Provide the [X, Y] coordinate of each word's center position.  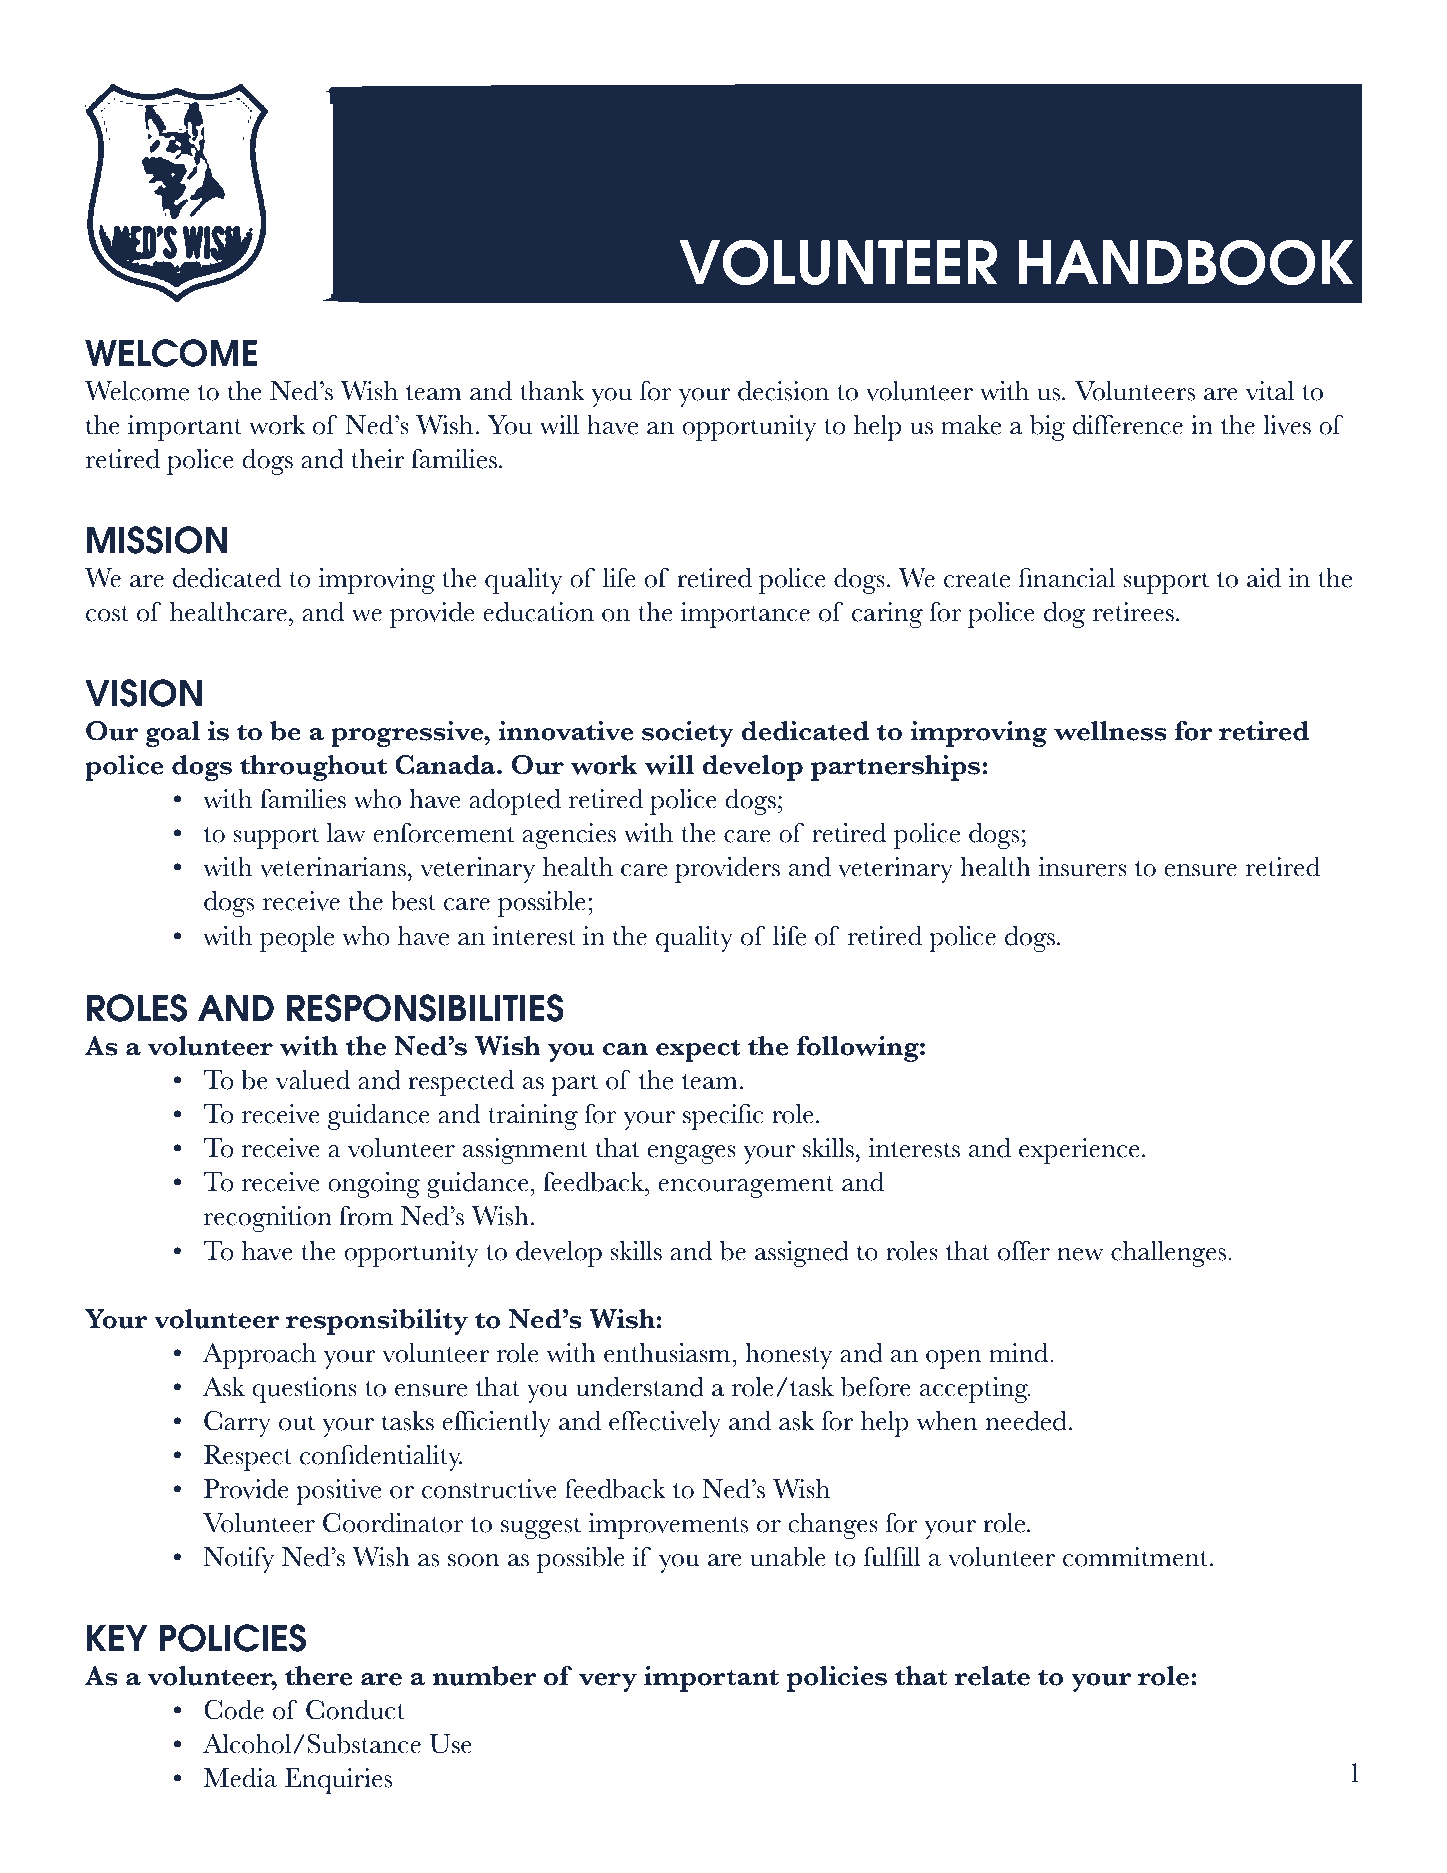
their [377, 459]
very [608, 1682]
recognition [268, 1219]
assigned [802, 1254]
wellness [1110, 731]
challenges [1170, 1254]
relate [992, 1676]
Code [234, 1710]
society [688, 734]
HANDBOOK [1186, 262]
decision [783, 391]
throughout [313, 768]
